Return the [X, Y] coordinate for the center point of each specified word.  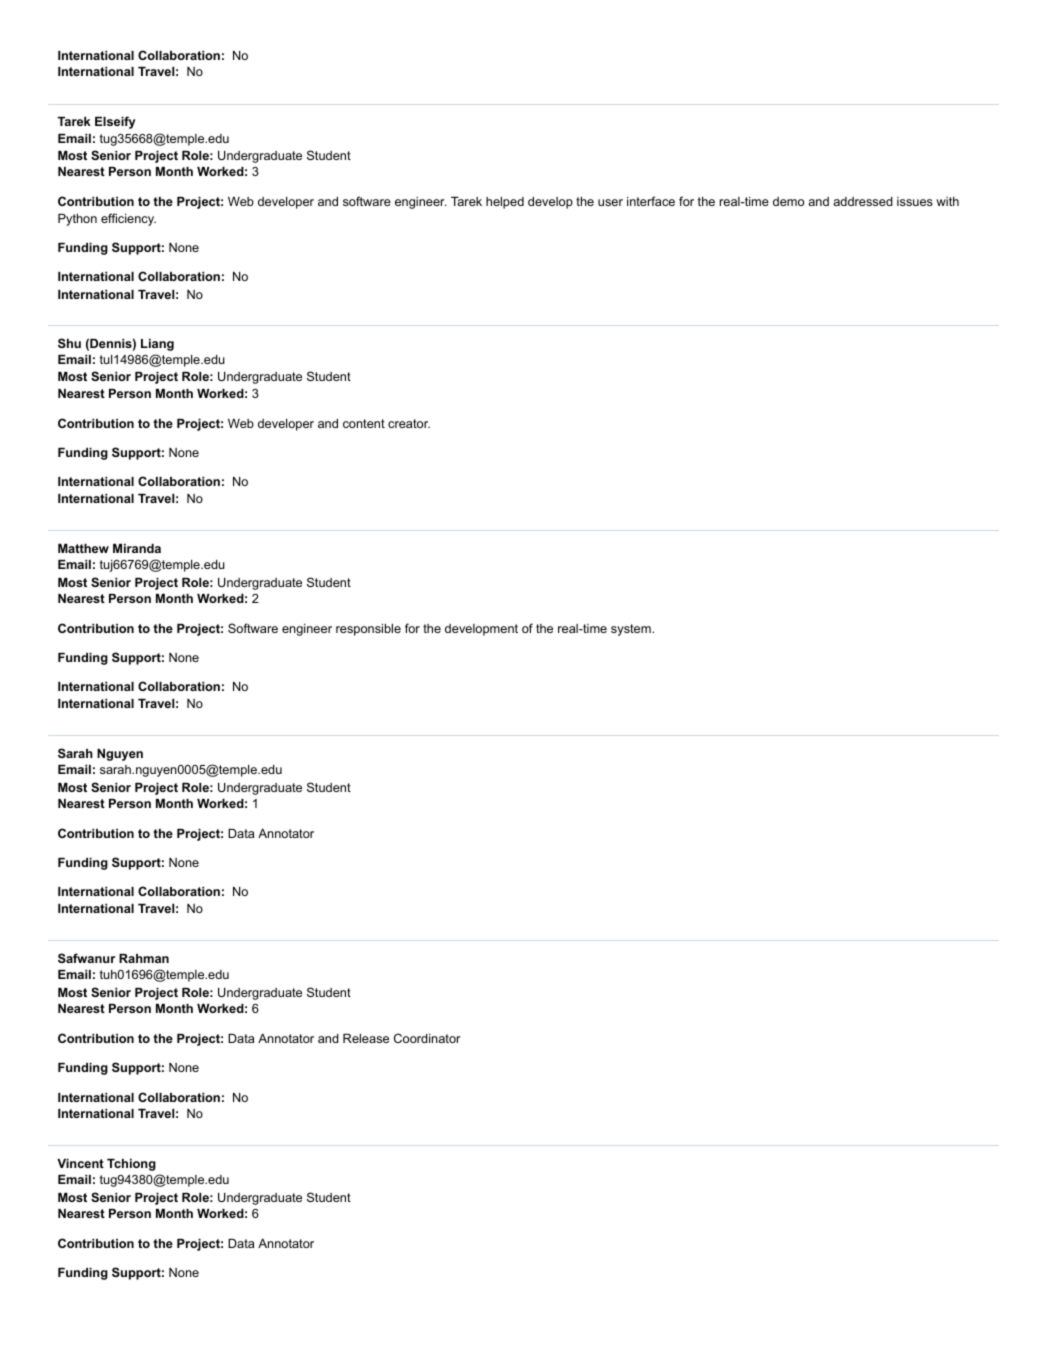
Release [366, 1038]
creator [409, 423]
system [632, 630]
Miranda [137, 548]
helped [505, 203]
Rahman [144, 958]
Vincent [80, 1163]
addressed [863, 201]
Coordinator [427, 1038]
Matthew [83, 548]
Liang [157, 345]
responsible [368, 630]
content [364, 423]
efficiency [128, 219]
